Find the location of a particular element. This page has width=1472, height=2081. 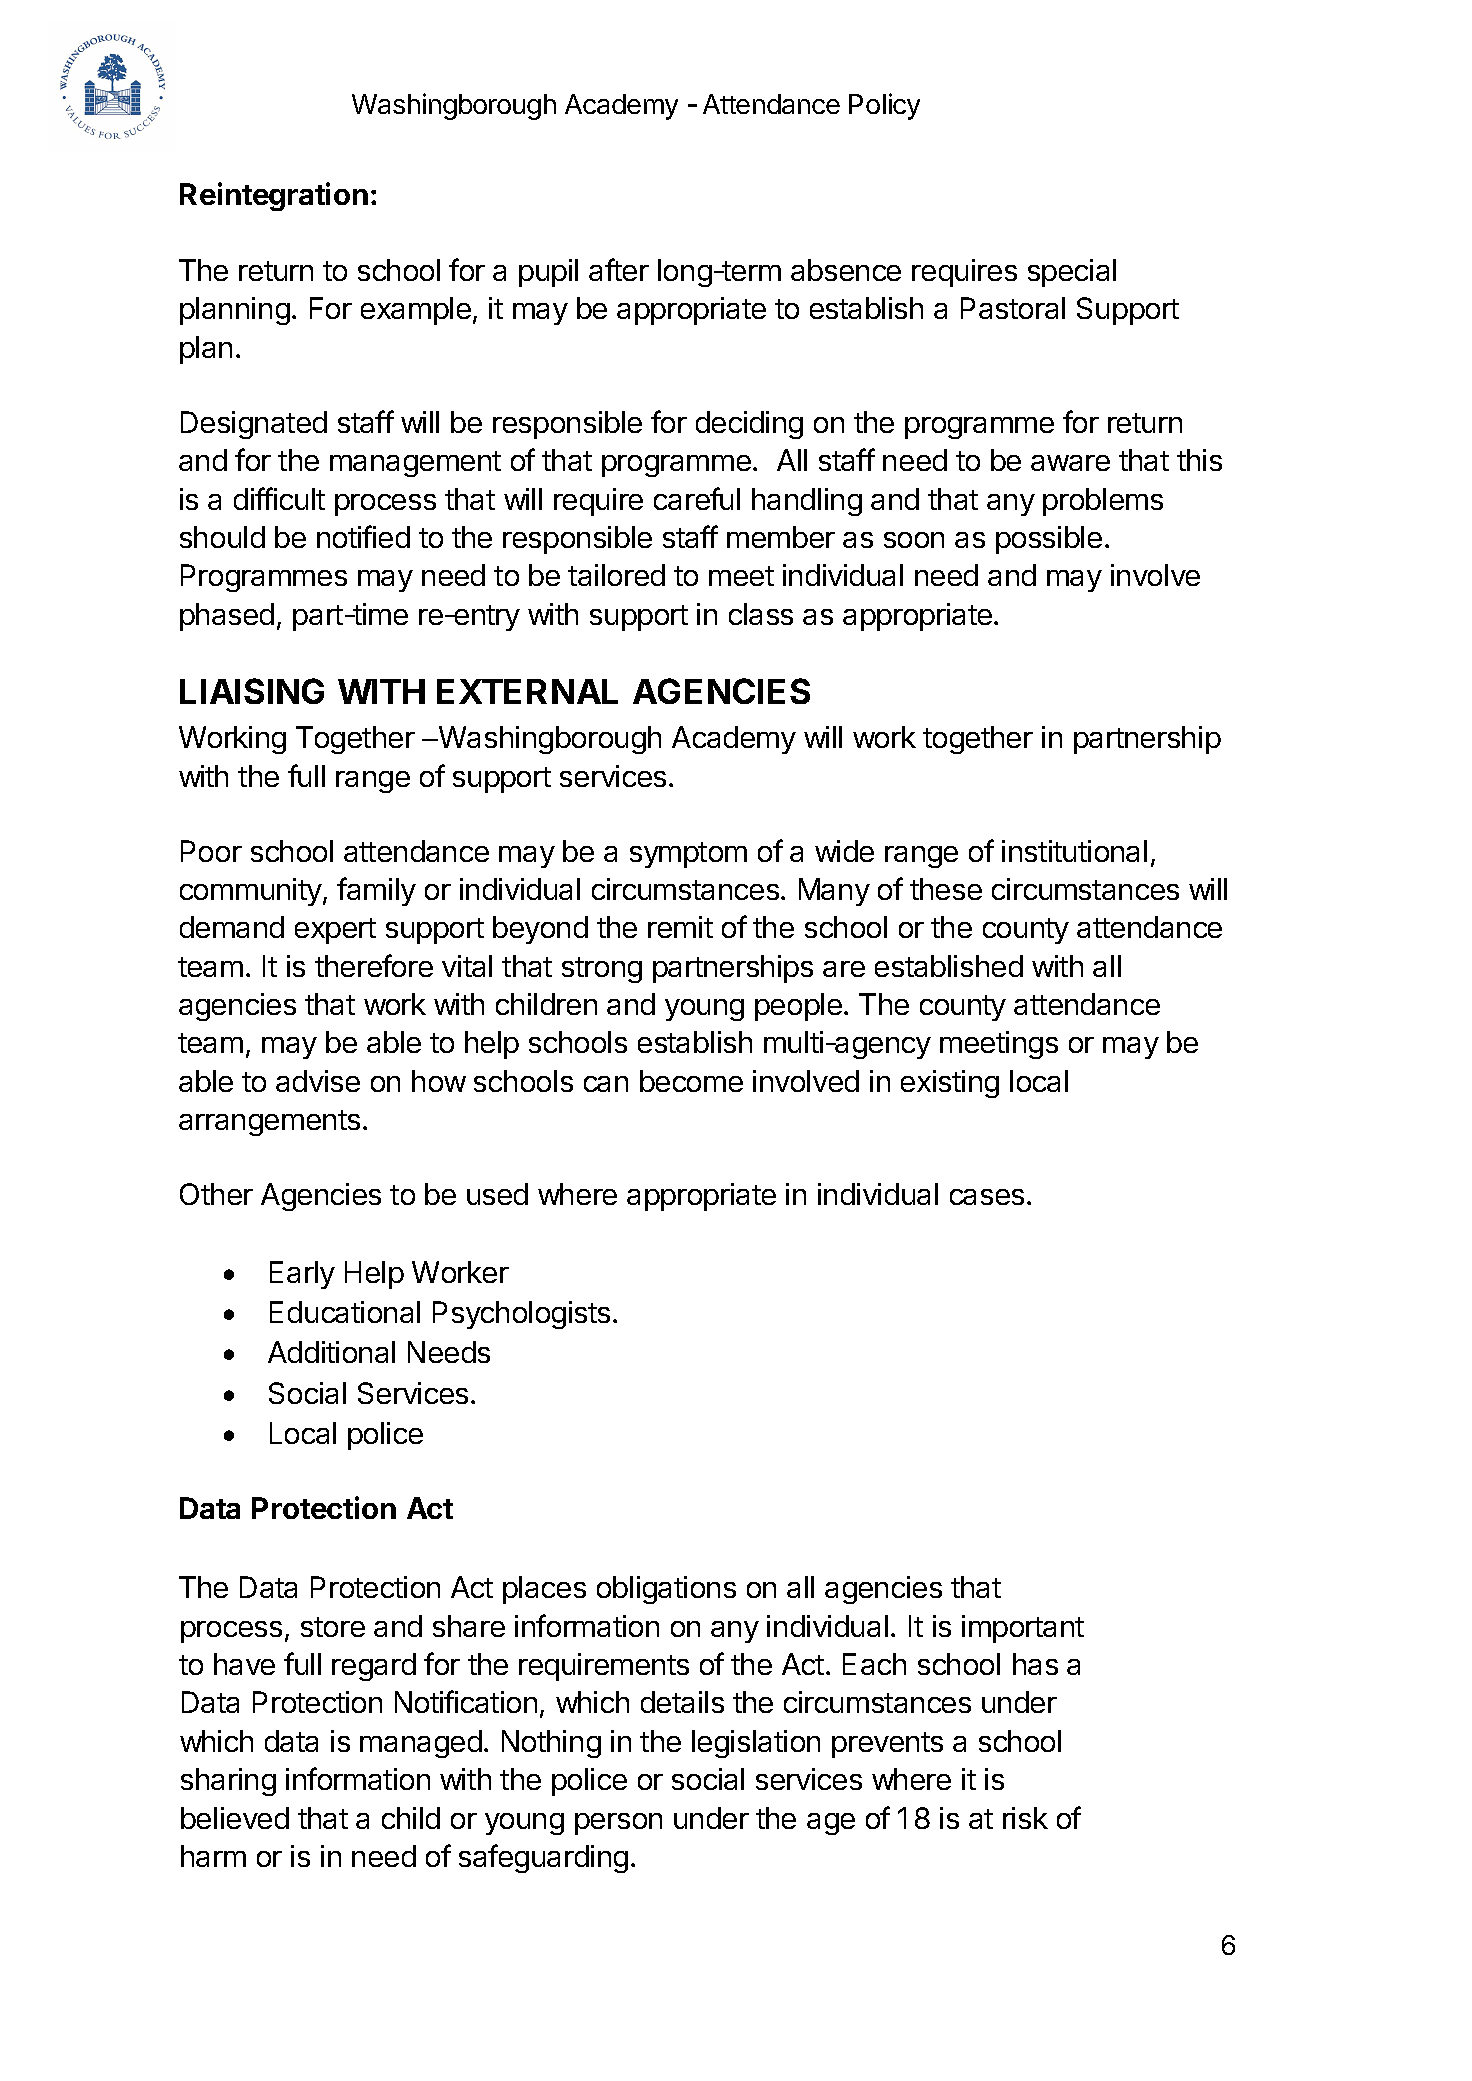

advise is located at coordinates (318, 1081).
